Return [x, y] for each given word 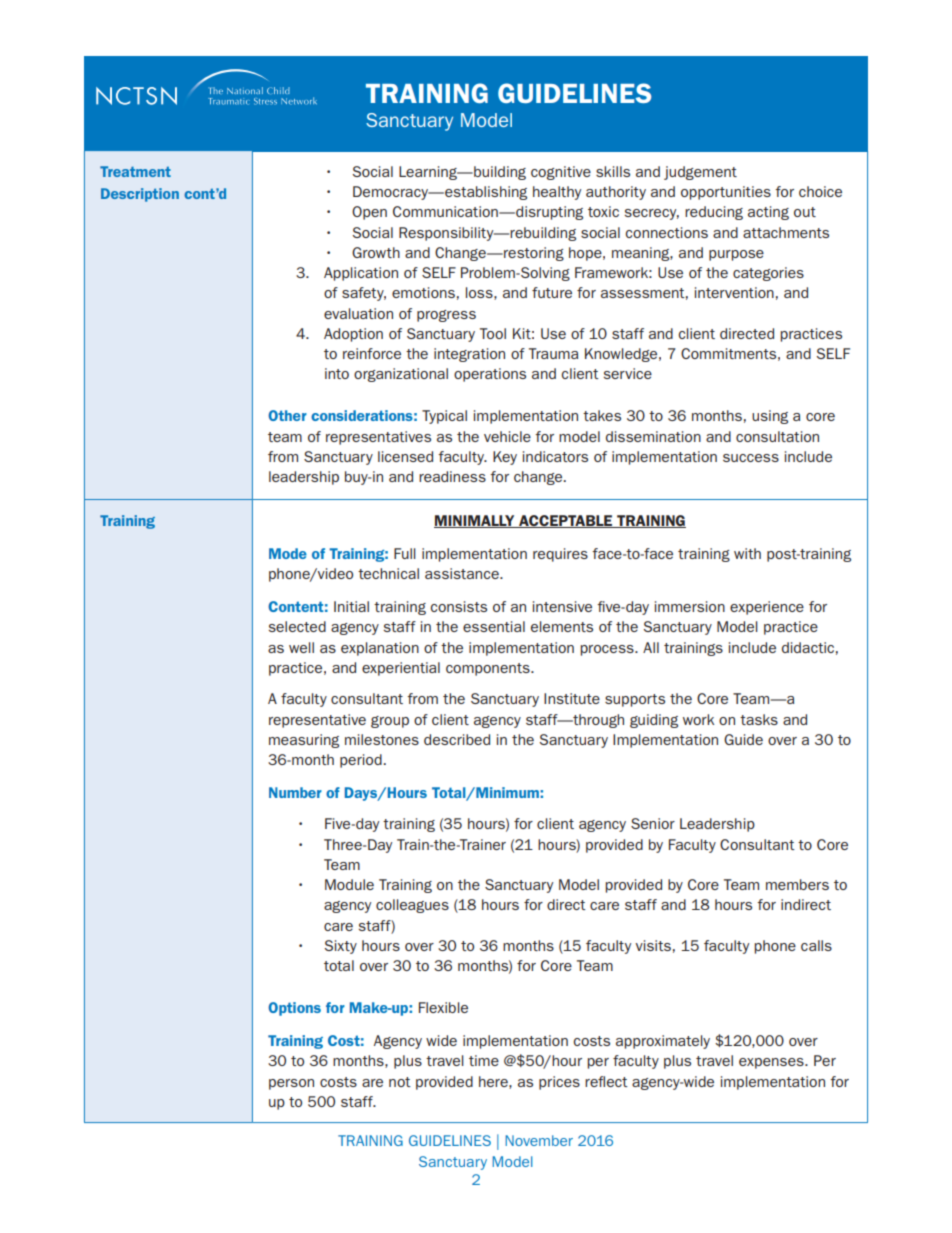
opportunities [726, 193]
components [489, 669]
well [301, 647]
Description [140, 195]
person [291, 1084]
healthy [557, 193]
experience [767, 608]
